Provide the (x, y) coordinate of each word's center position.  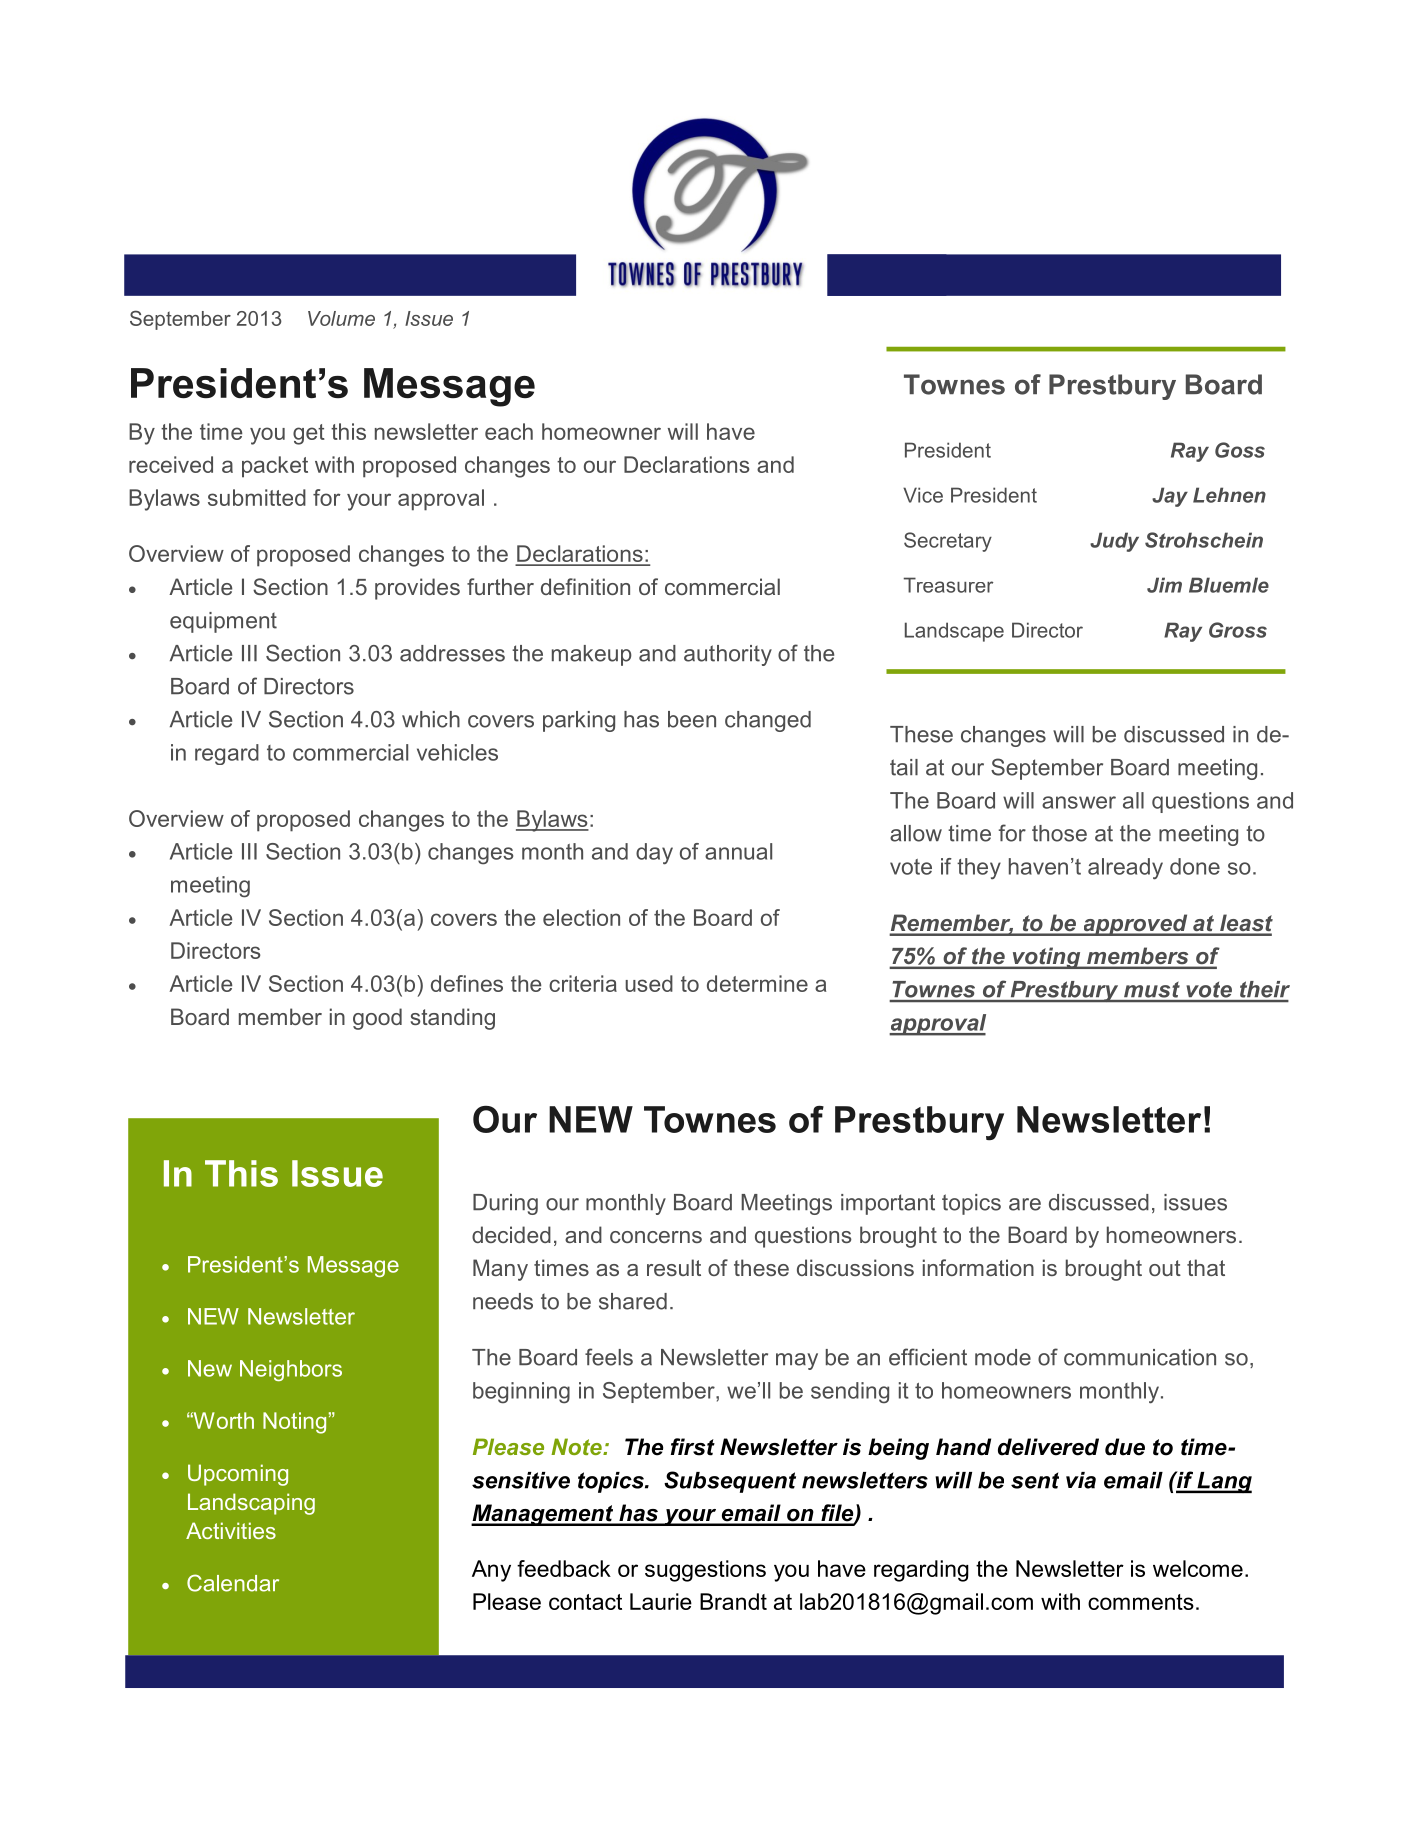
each (509, 431)
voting (1046, 958)
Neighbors (291, 1370)
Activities (231, 1530)
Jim (1164, 585)
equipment (223, 622)
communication (1140, 1357)
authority (728, 655)
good (377, 1019)
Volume (341, 318)
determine (757, 983)
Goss (1240, 450)
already (1125, 869)
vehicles (457, 752)
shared (633, 1301)
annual (738, 851)
